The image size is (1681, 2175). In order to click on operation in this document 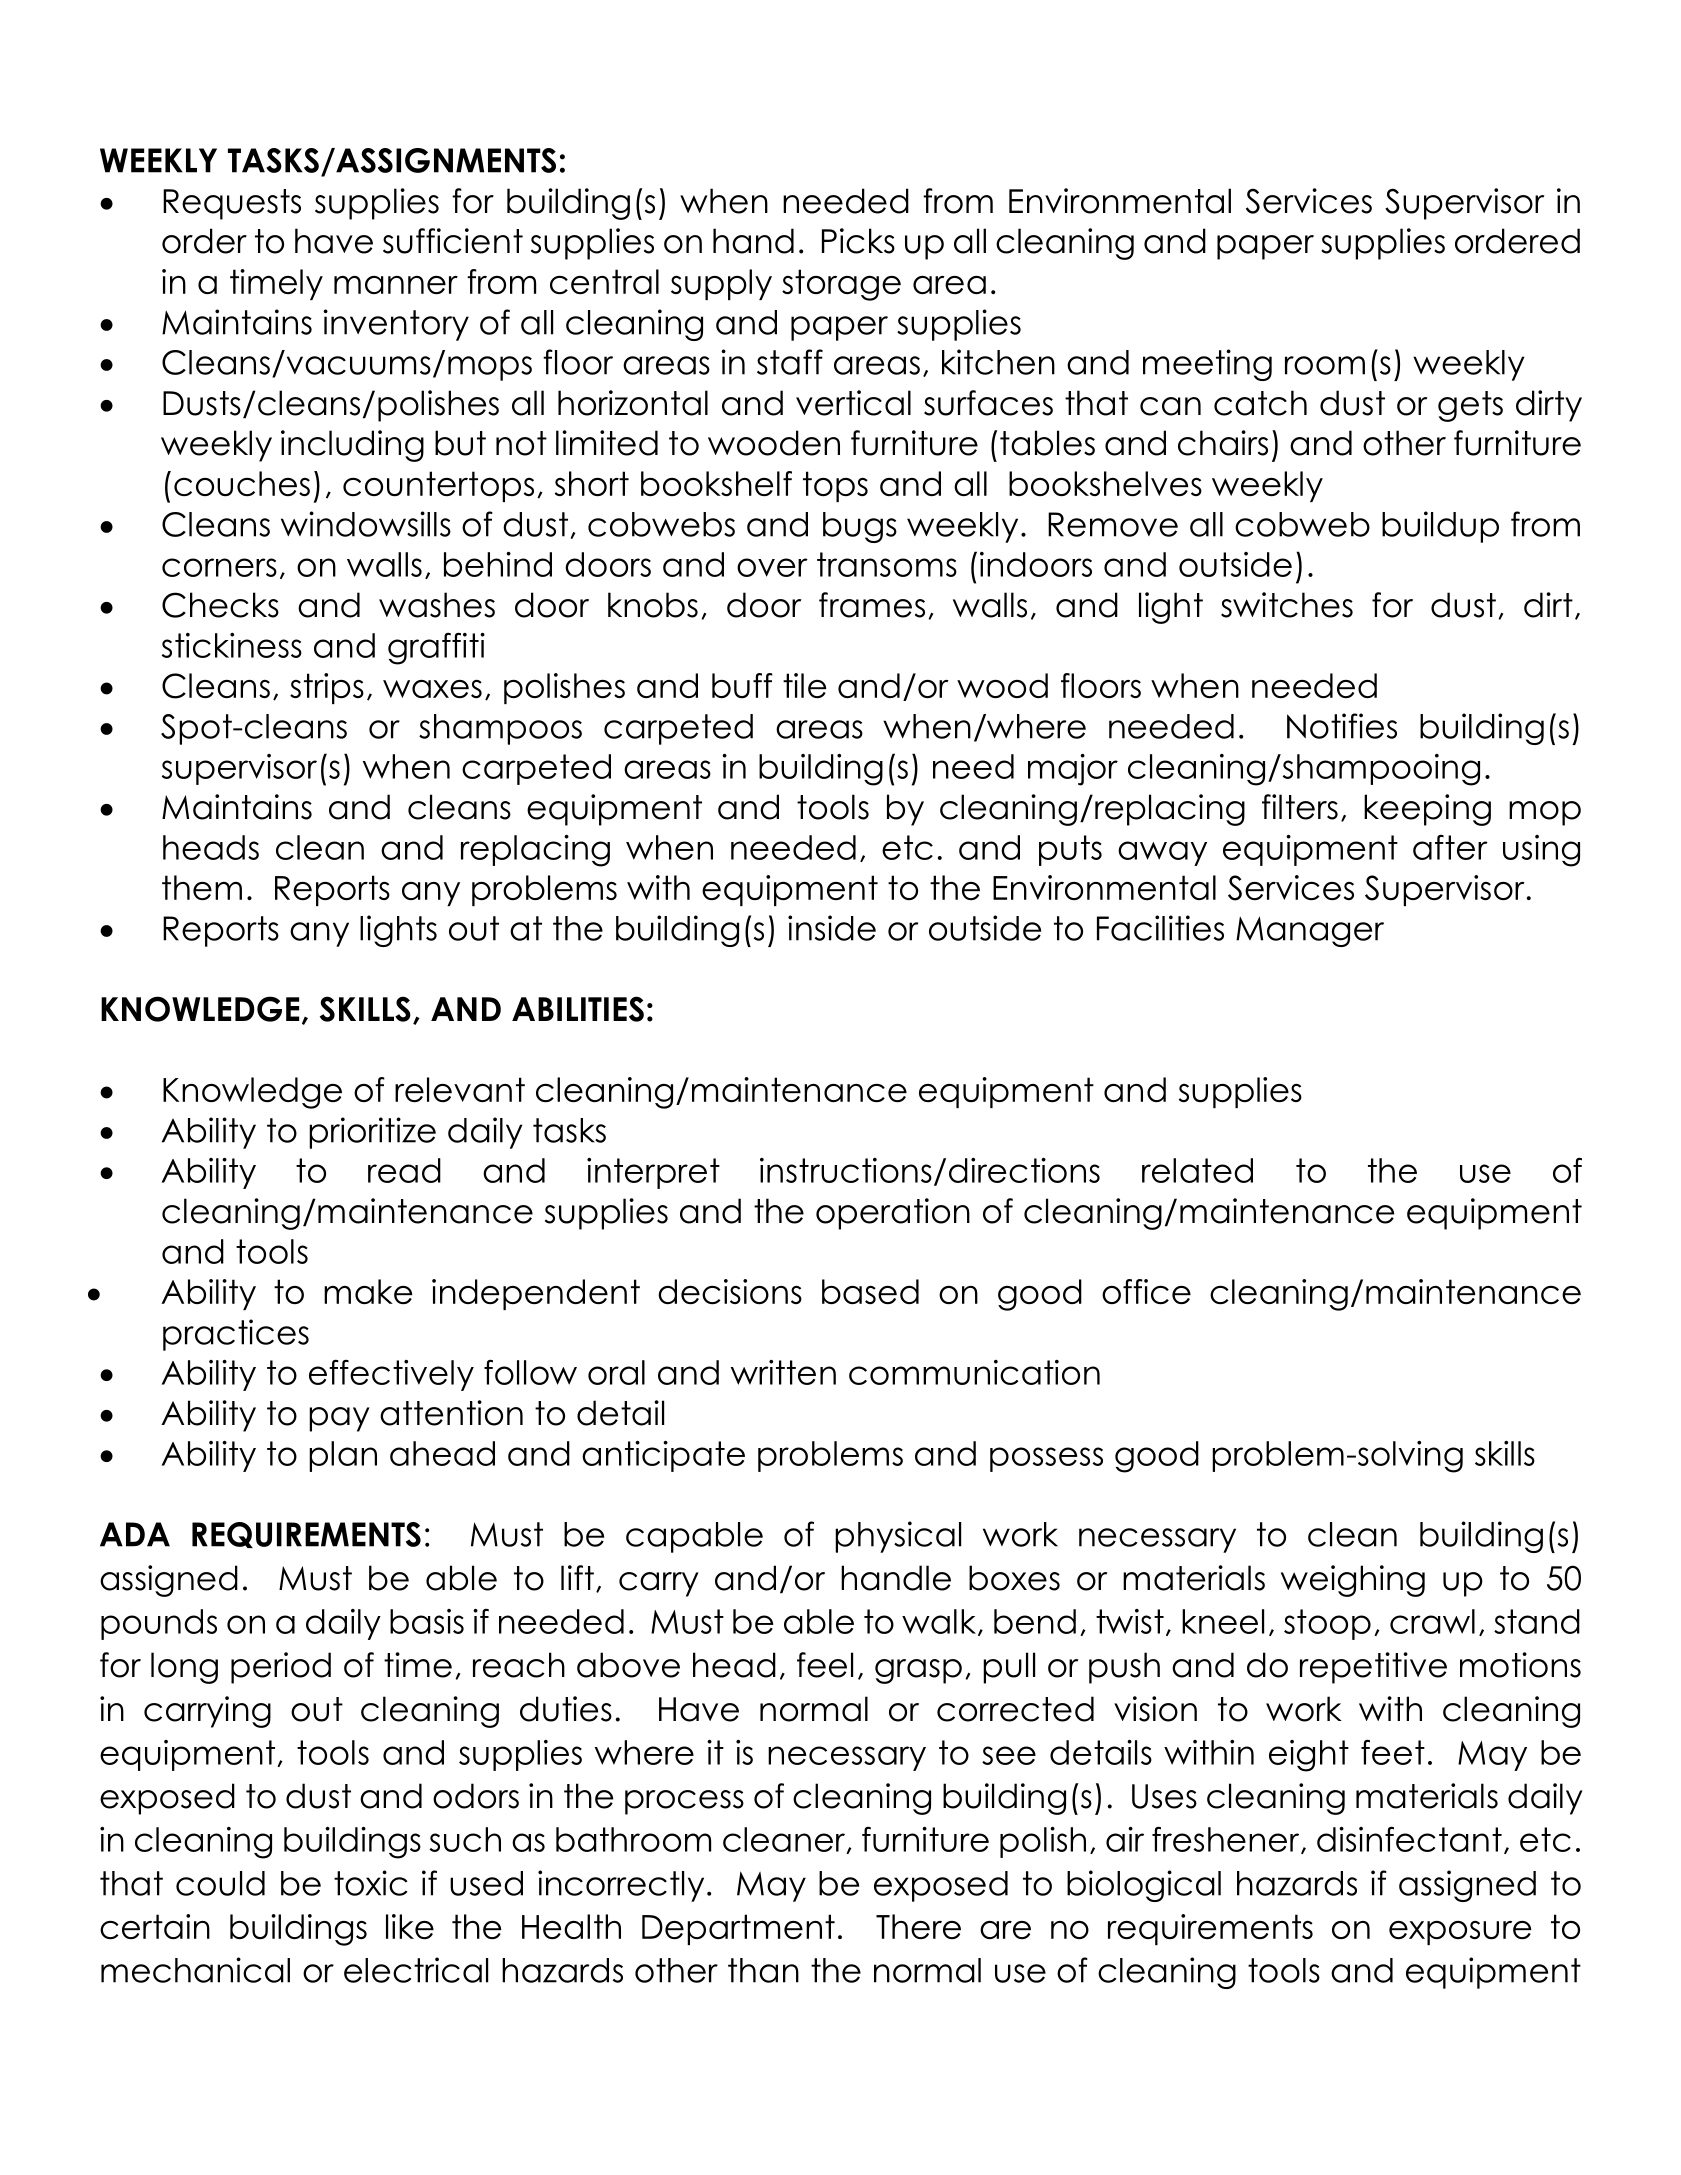, I will do `click(893, 1214)`.
